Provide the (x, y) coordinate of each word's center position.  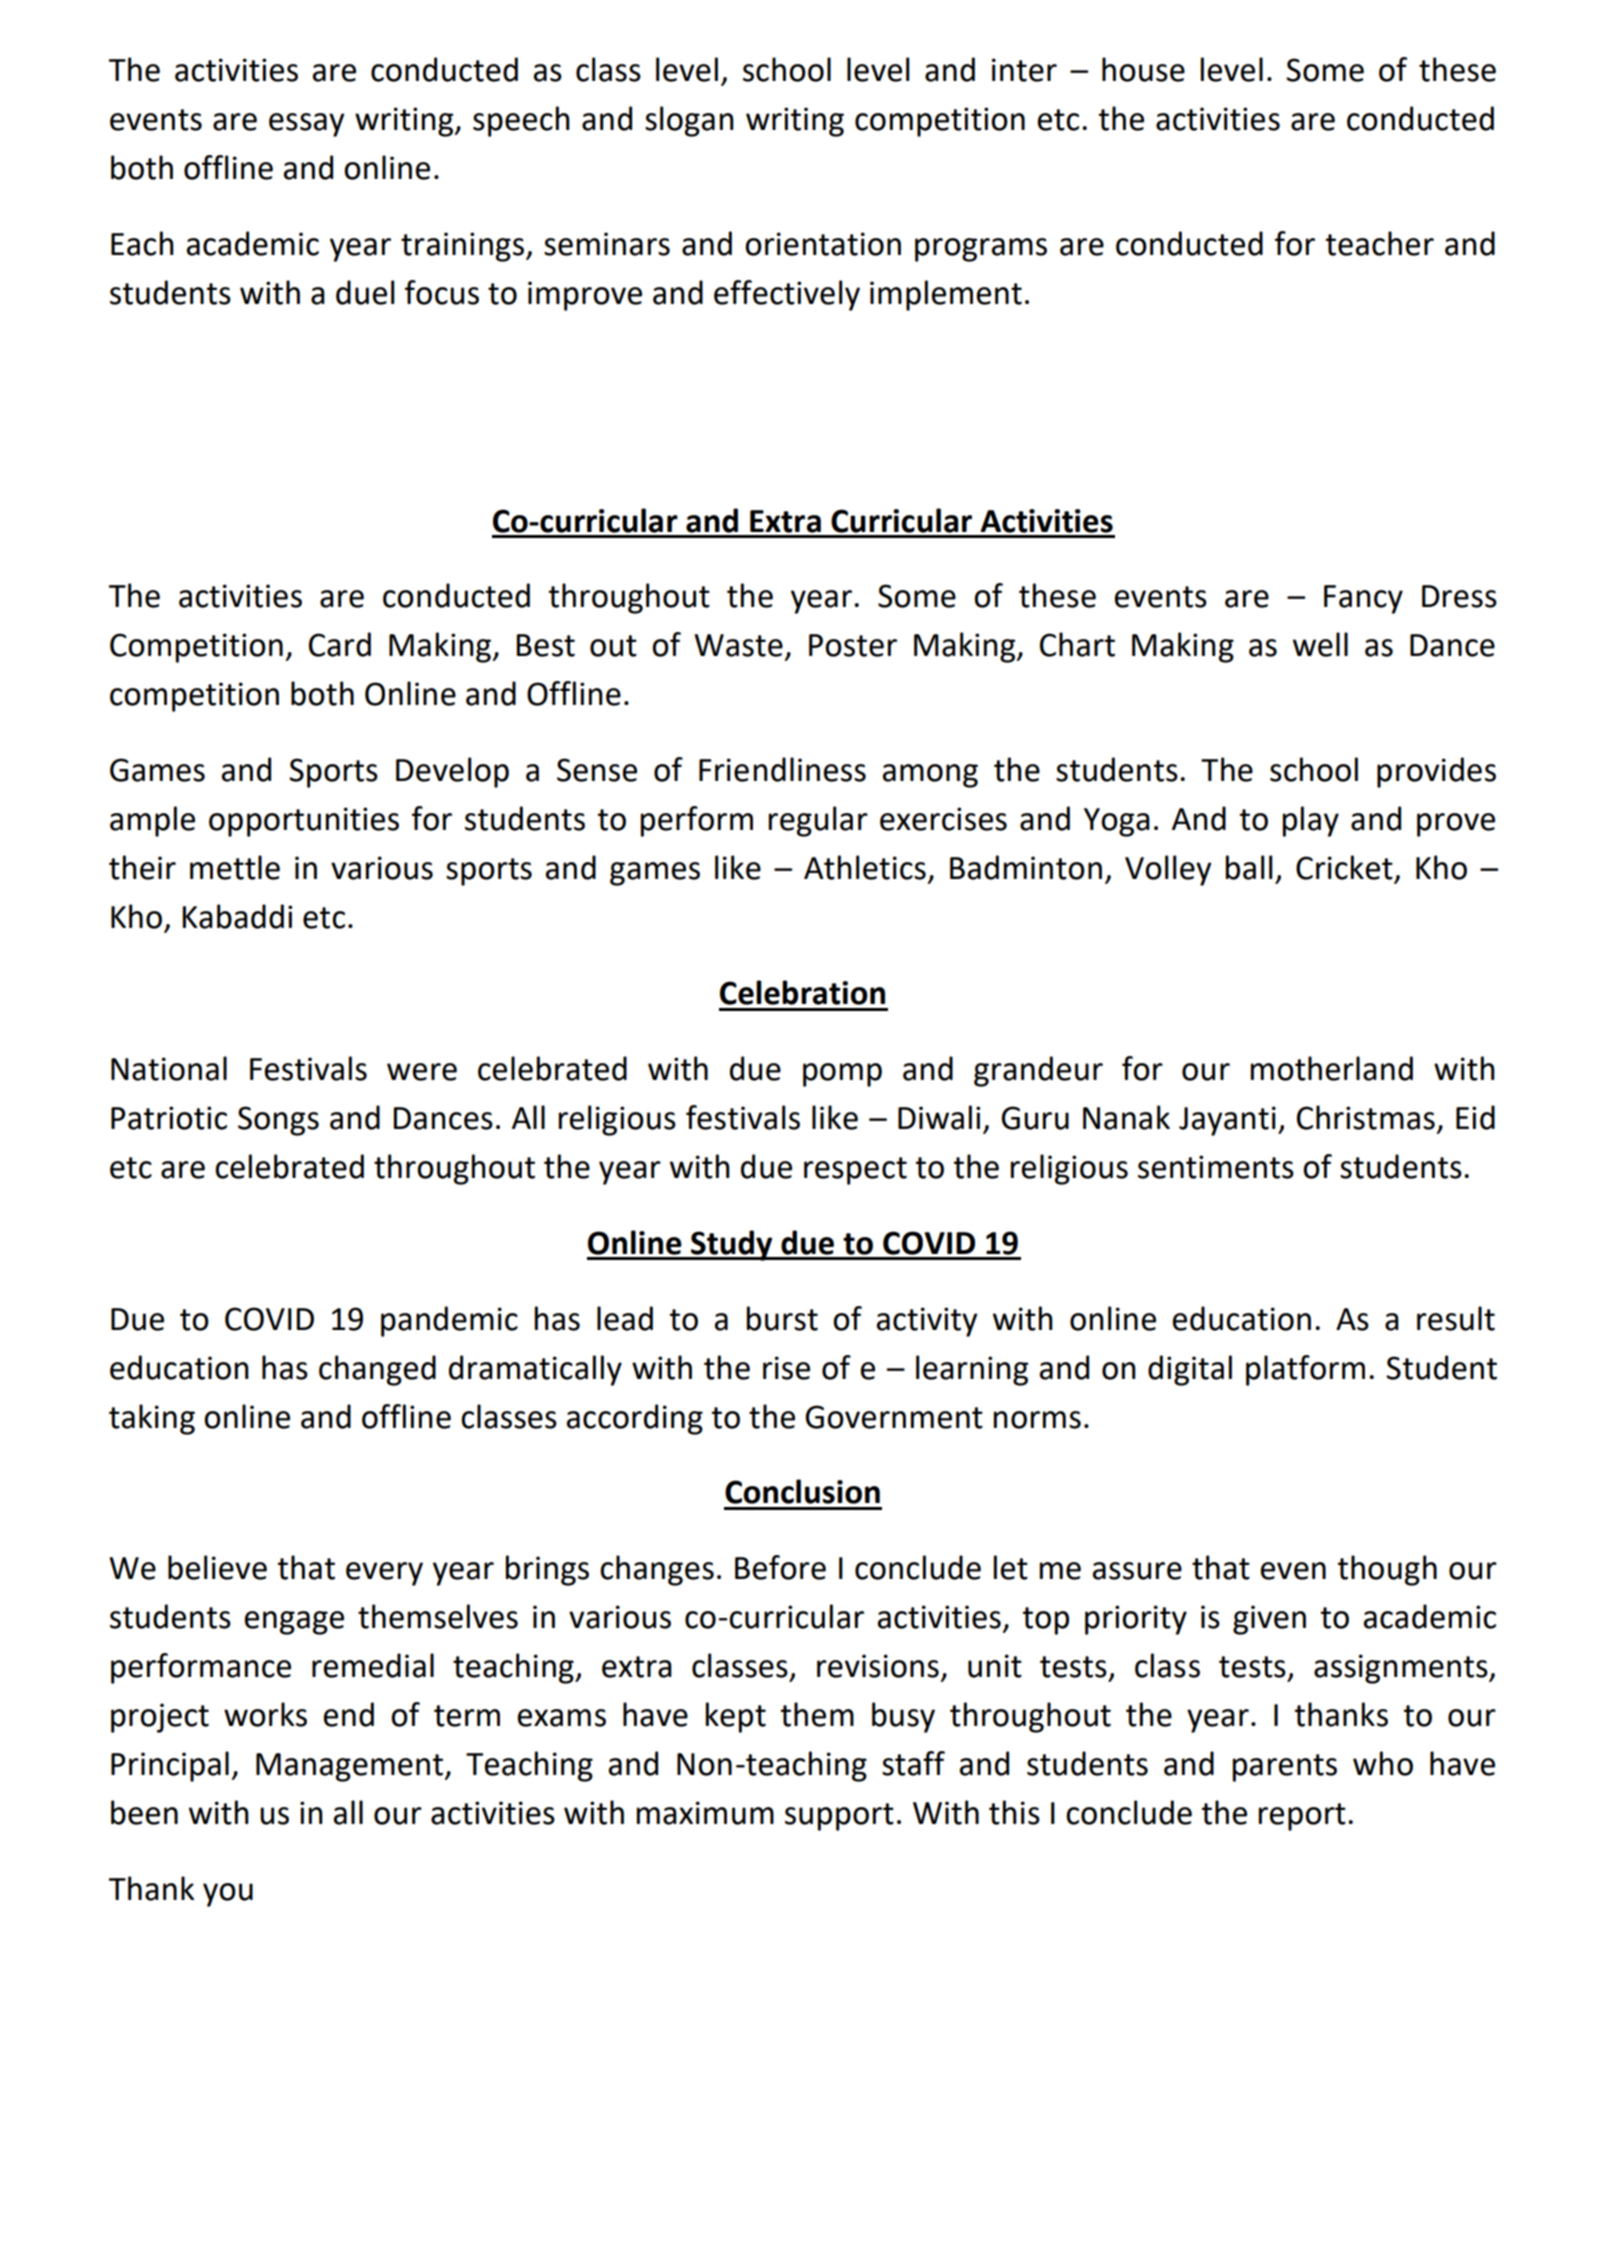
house (1143, 69)
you (228, 1895)
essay (307, 125)
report (1302, 1817)
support (839, 1817)
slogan (689, 121)
